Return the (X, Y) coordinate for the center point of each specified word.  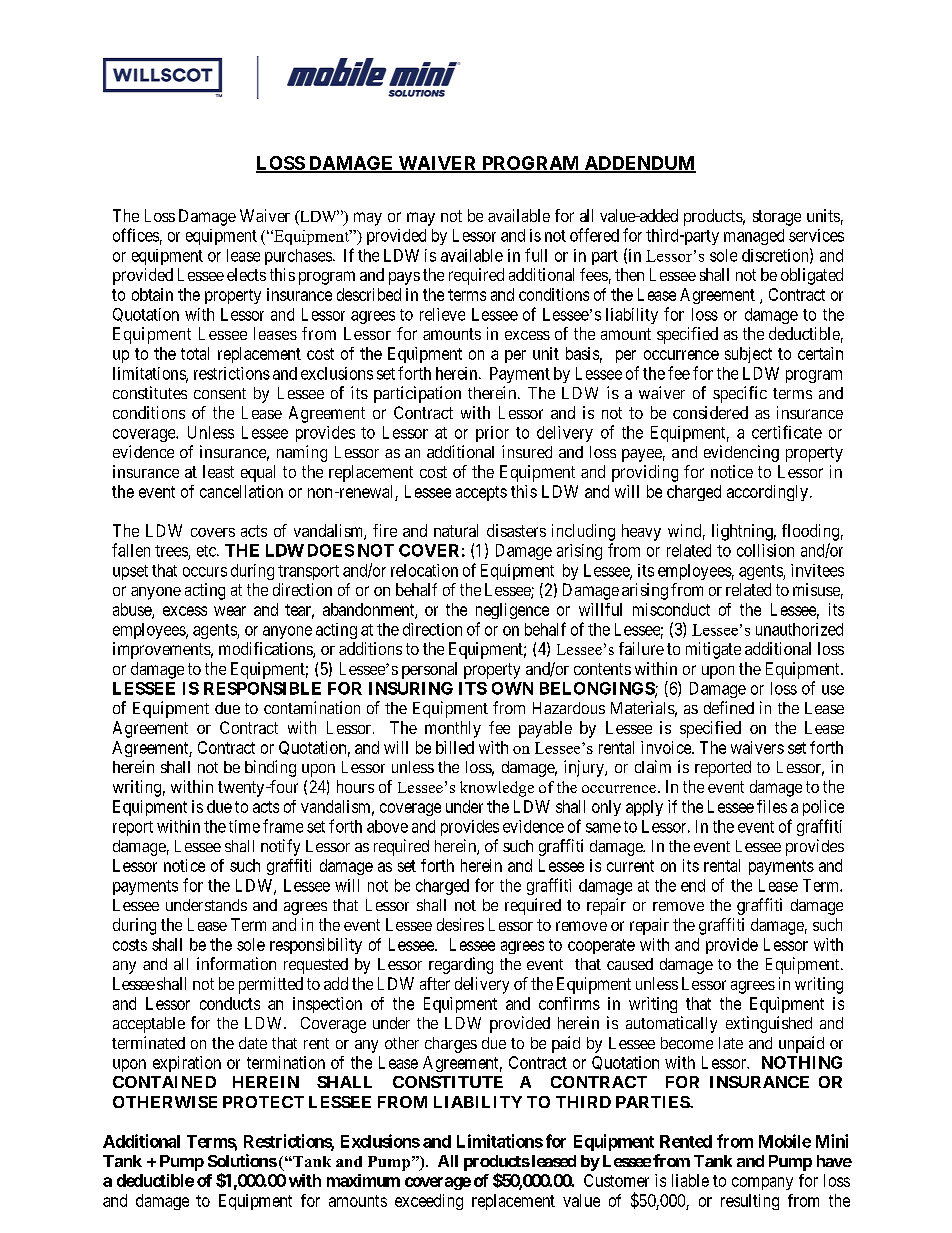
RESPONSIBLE (262, 688)
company (762, 1183)
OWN (512, 688)
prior (492, 434)
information (236, 963)
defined (729, 707)
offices (136, 235)
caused (630, 964)
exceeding (429, 1202)
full (536, 255)
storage (777, 218)
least (218, 471)
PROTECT (263, 1102)
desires (460, 924)
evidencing (741, 453)
